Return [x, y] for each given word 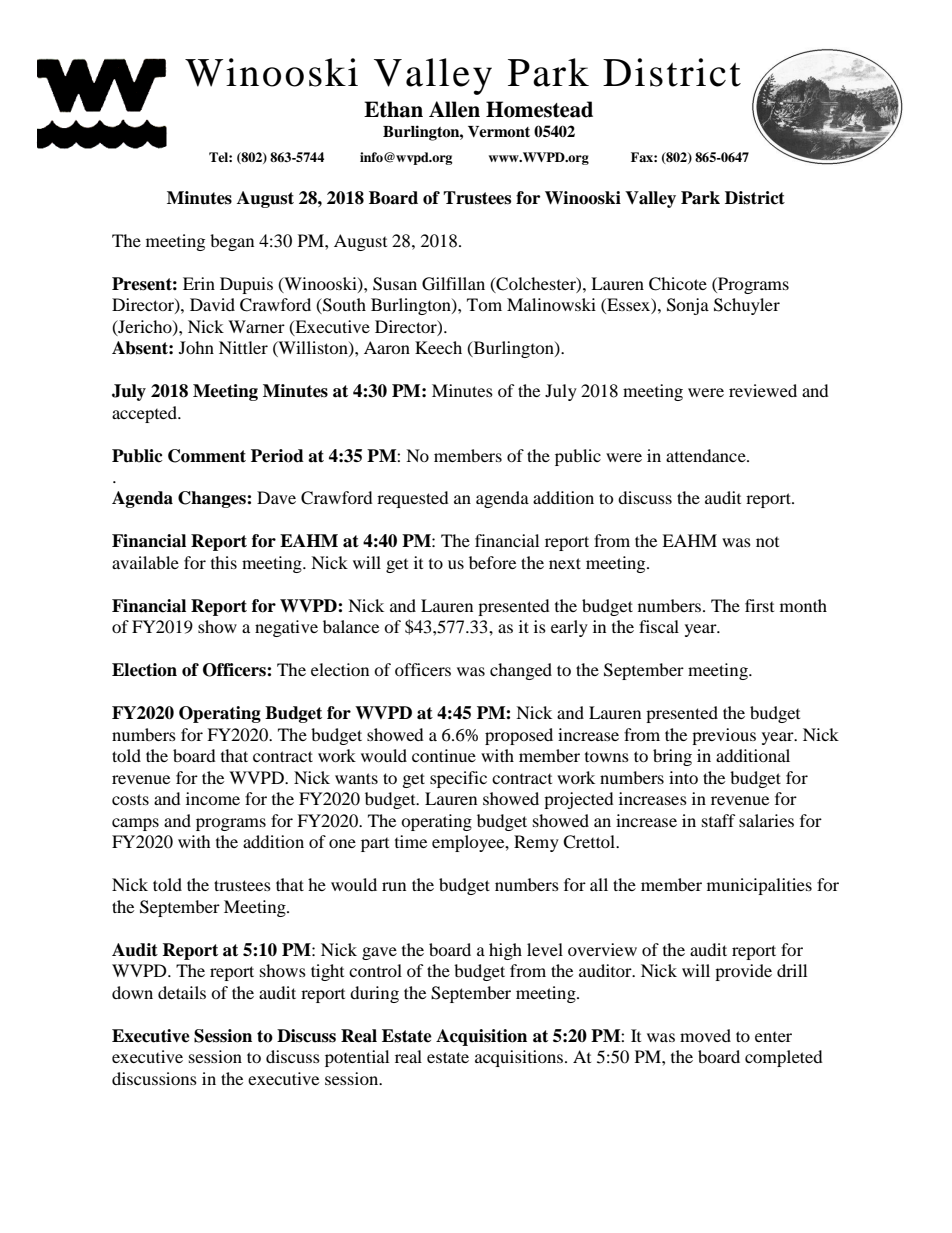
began [232, 242]
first [759, 605]
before [492, 562]
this [224, 562]
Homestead [539, 109]
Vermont [499, 132]
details [182, 992]
